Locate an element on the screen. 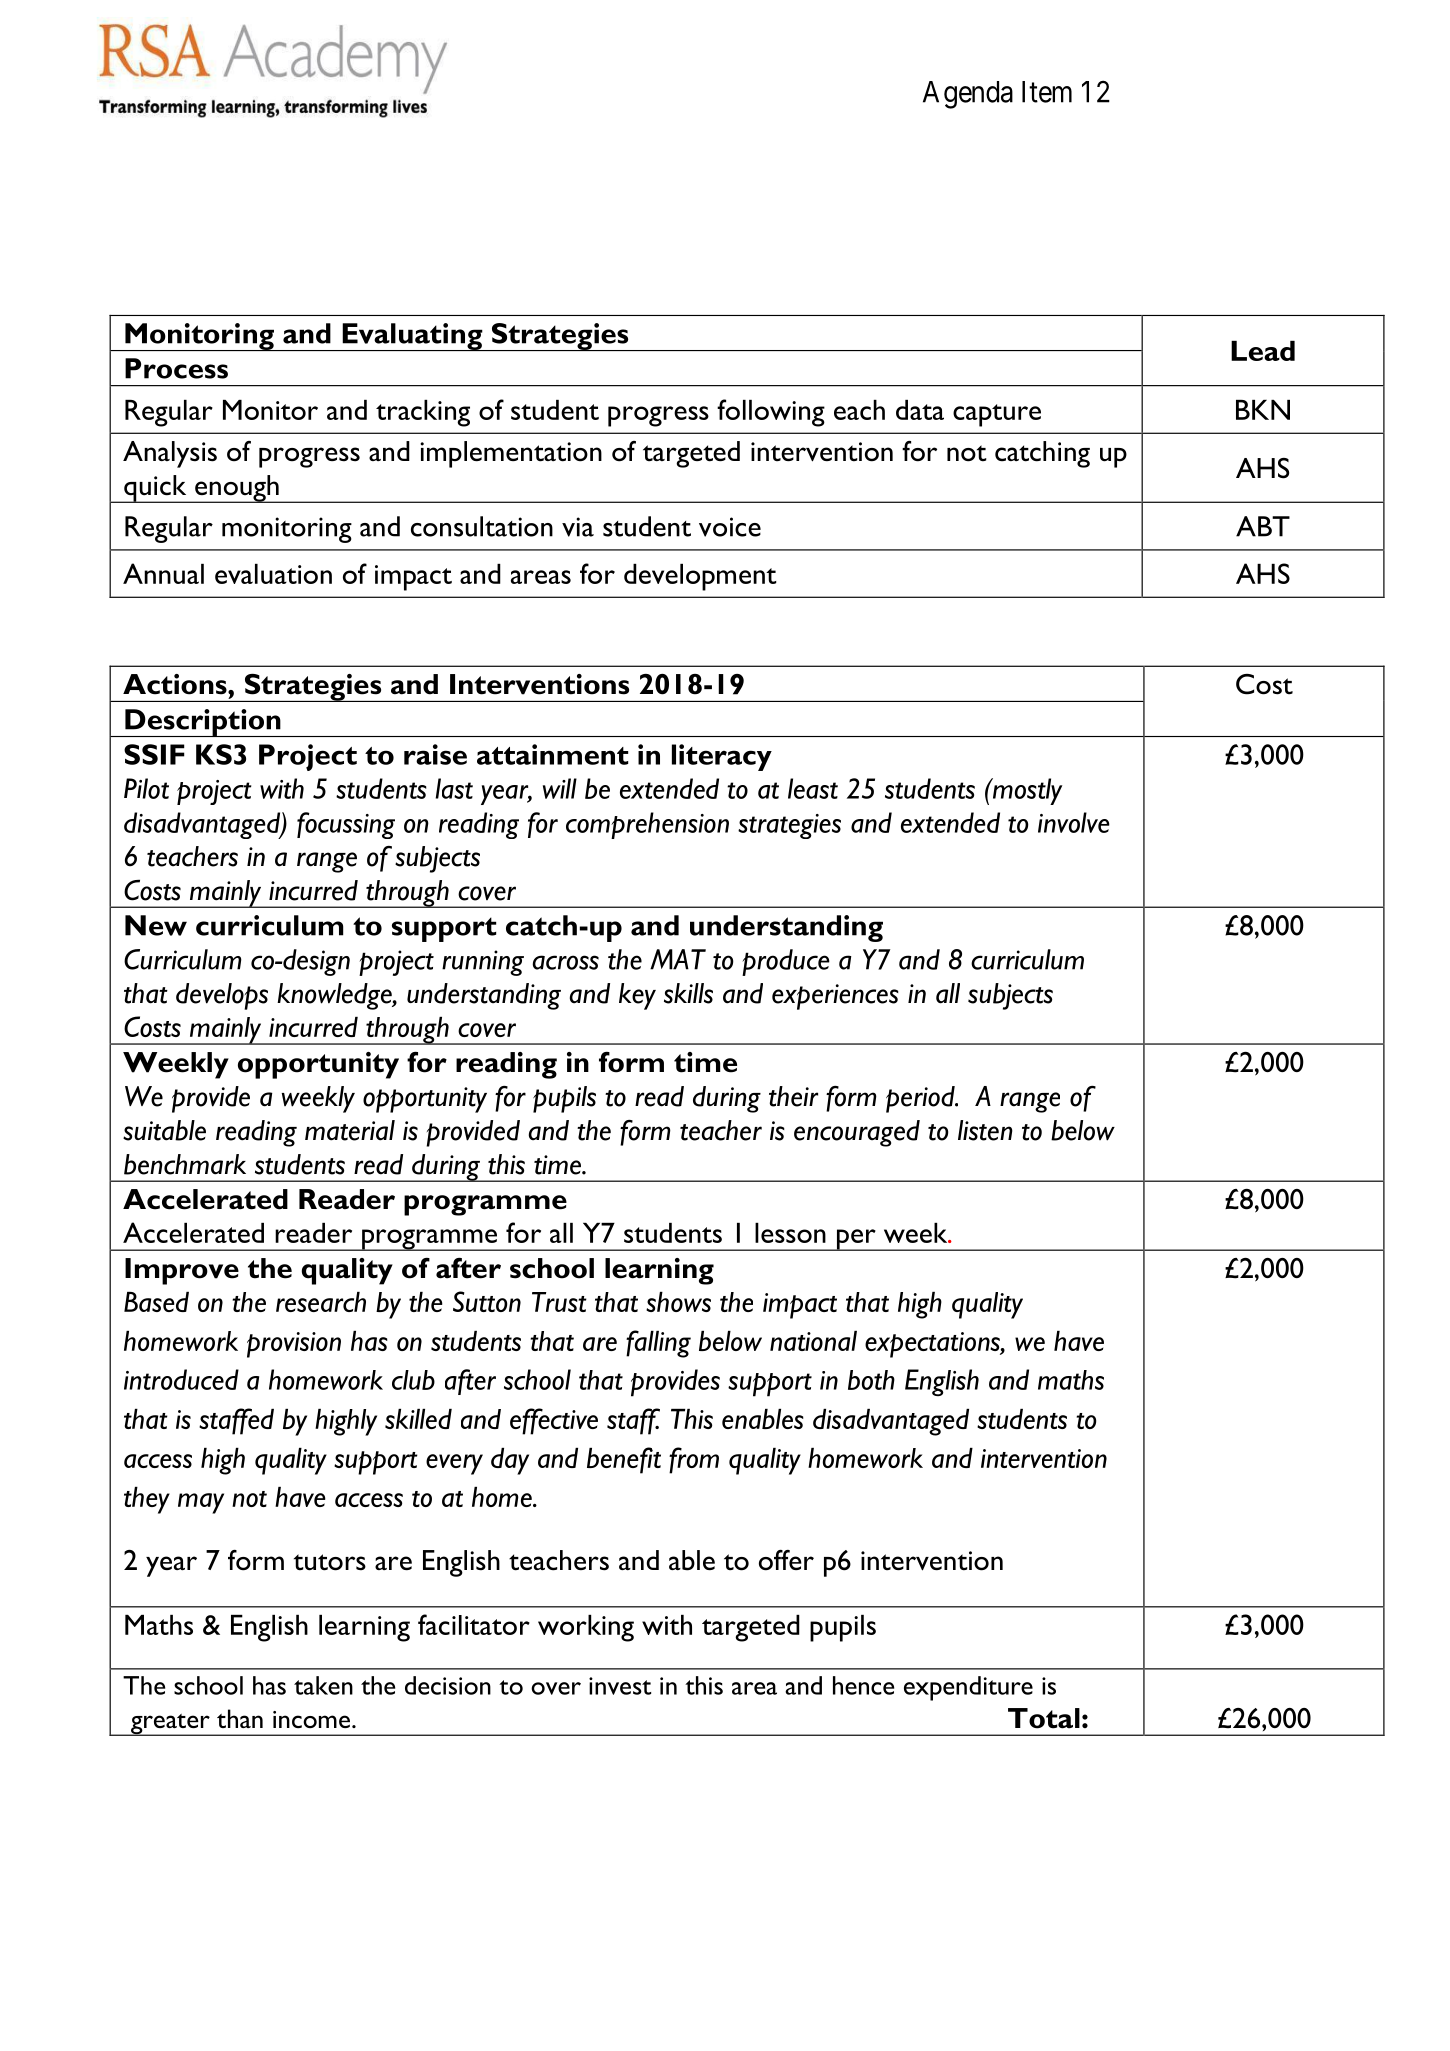  Item is located at coordinates (1047, 92).
